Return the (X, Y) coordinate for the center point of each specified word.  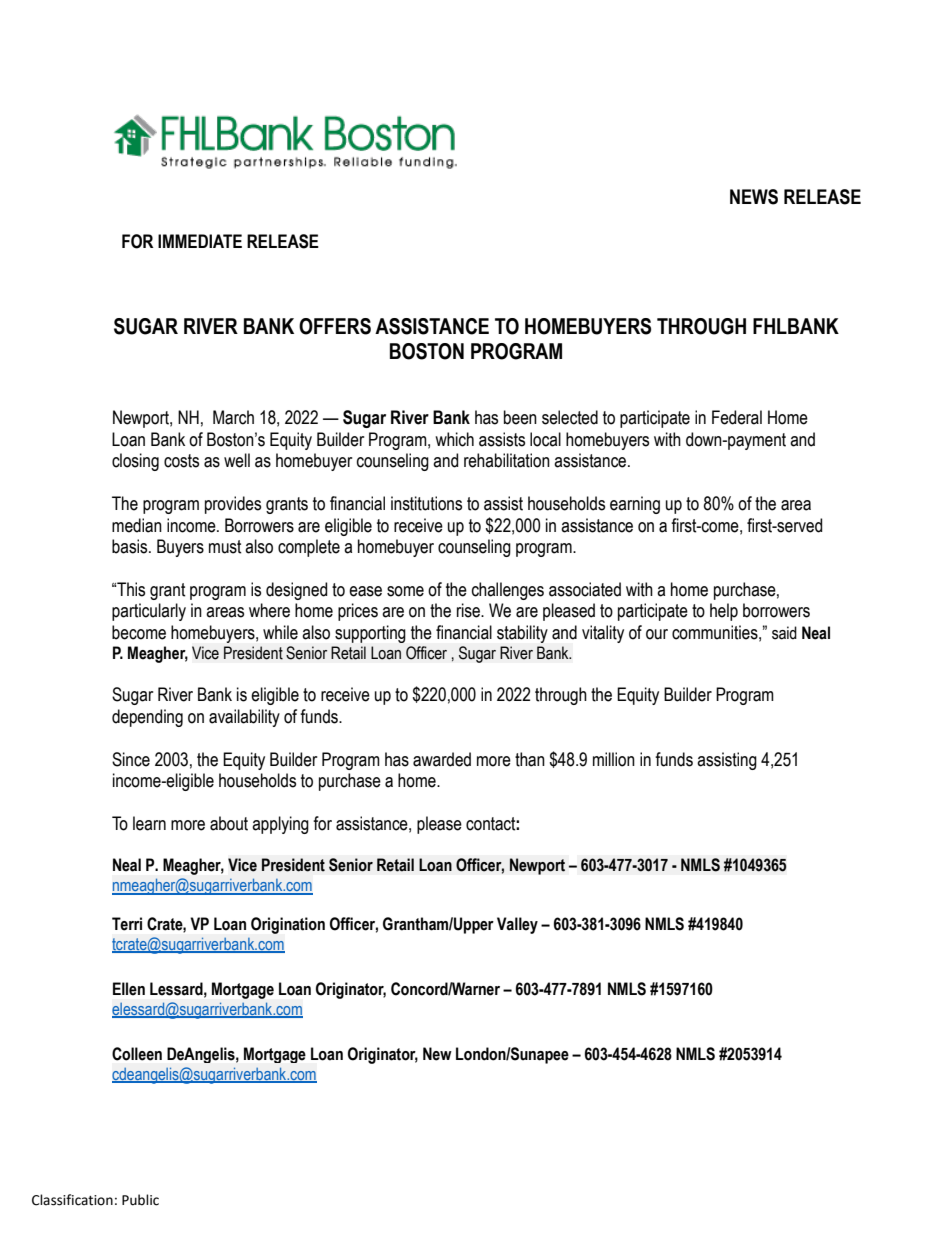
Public (140, 1200)
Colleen (137, 1054)
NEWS (754, 197)
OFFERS (335, 326)
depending (147, 718)
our (657, 634)
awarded (442, 759)
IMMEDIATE (200, 241)
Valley (517, 925)
